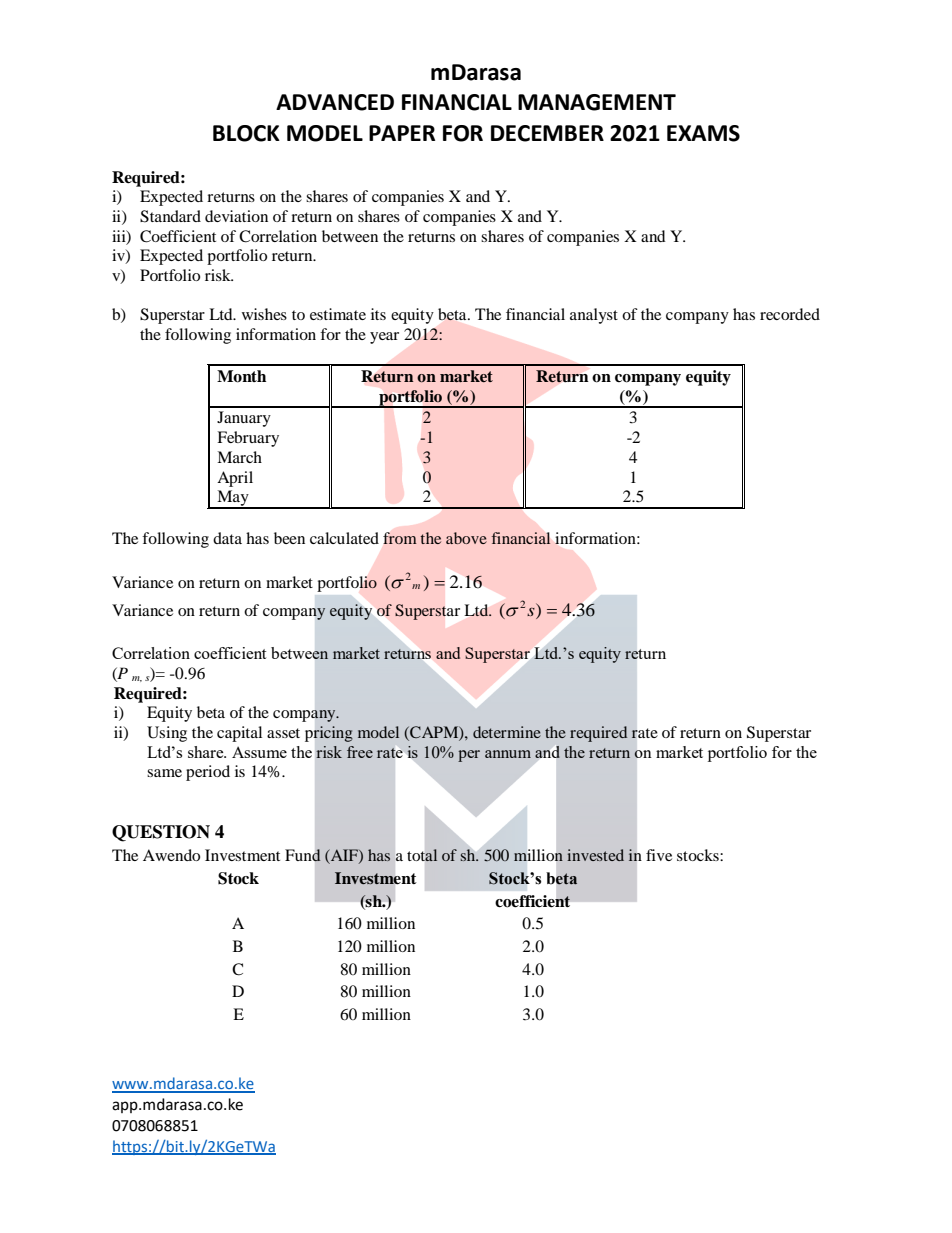 This page has width=952, height=1233. I want to click on BLOCK, so click(246, 133).
